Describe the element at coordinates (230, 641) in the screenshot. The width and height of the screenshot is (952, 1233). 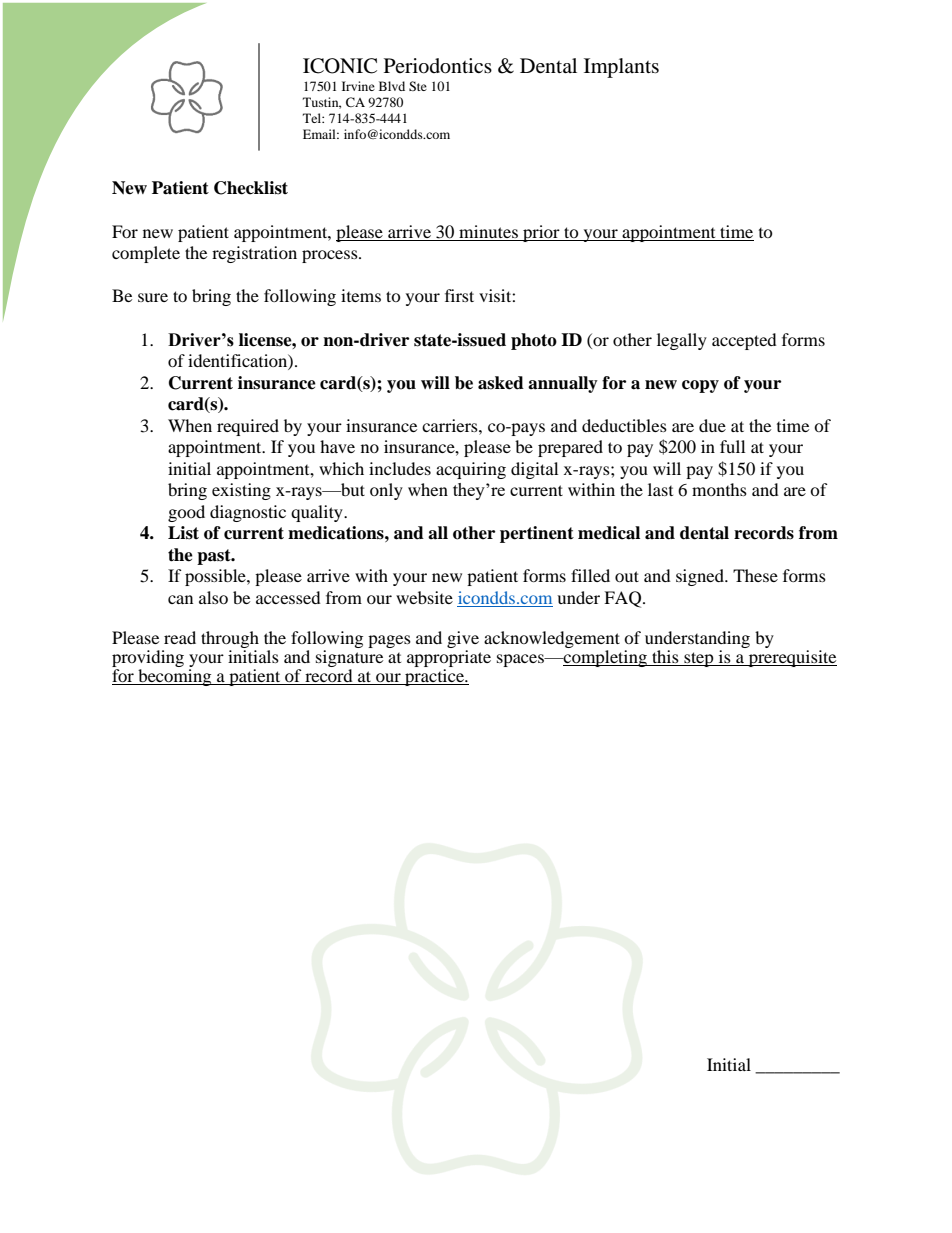
I see `through` at that location.
